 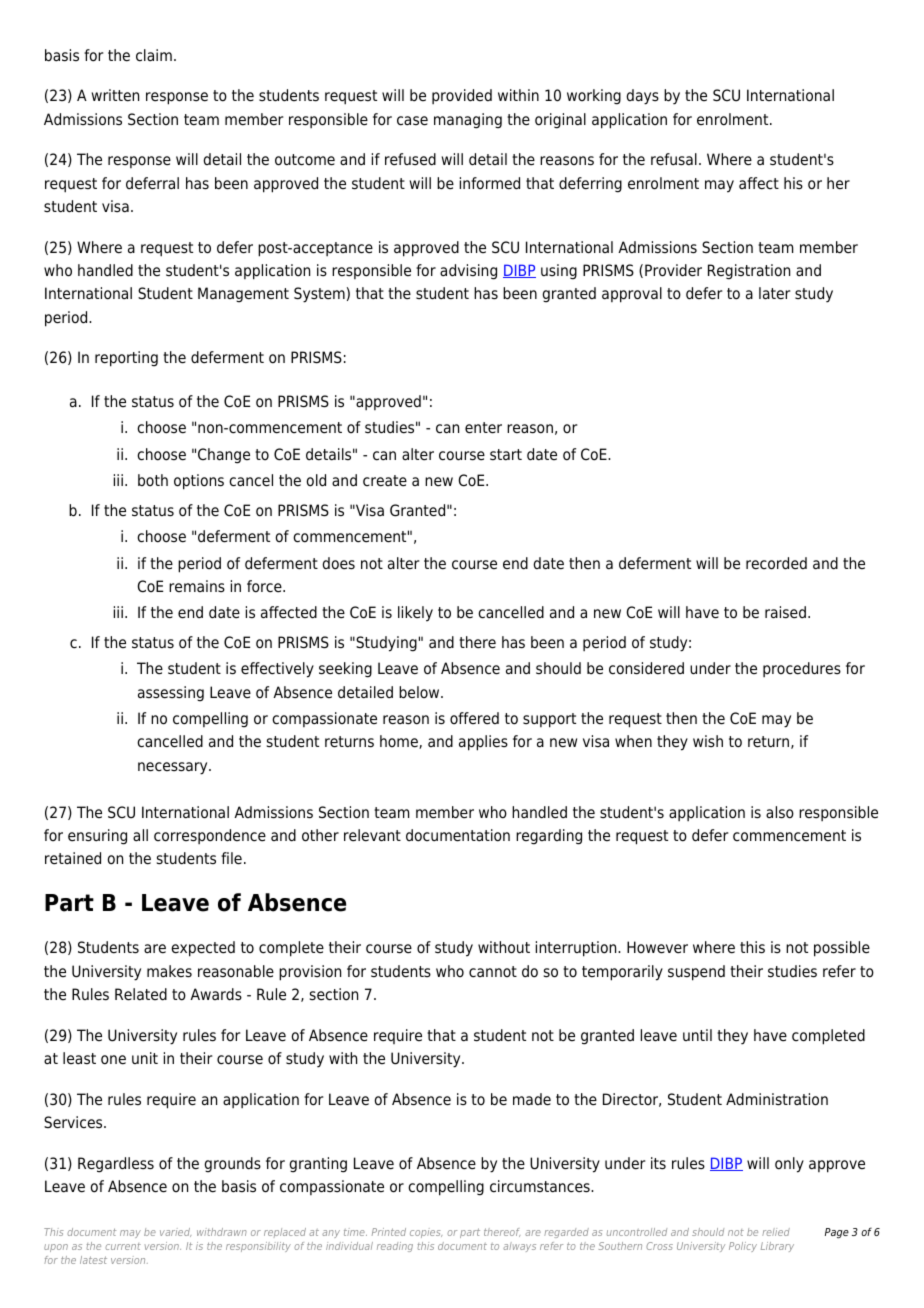 What do you see at coordinates (642, 97) in the screenshot?
I see `days` at bounding box center [642, 97].
